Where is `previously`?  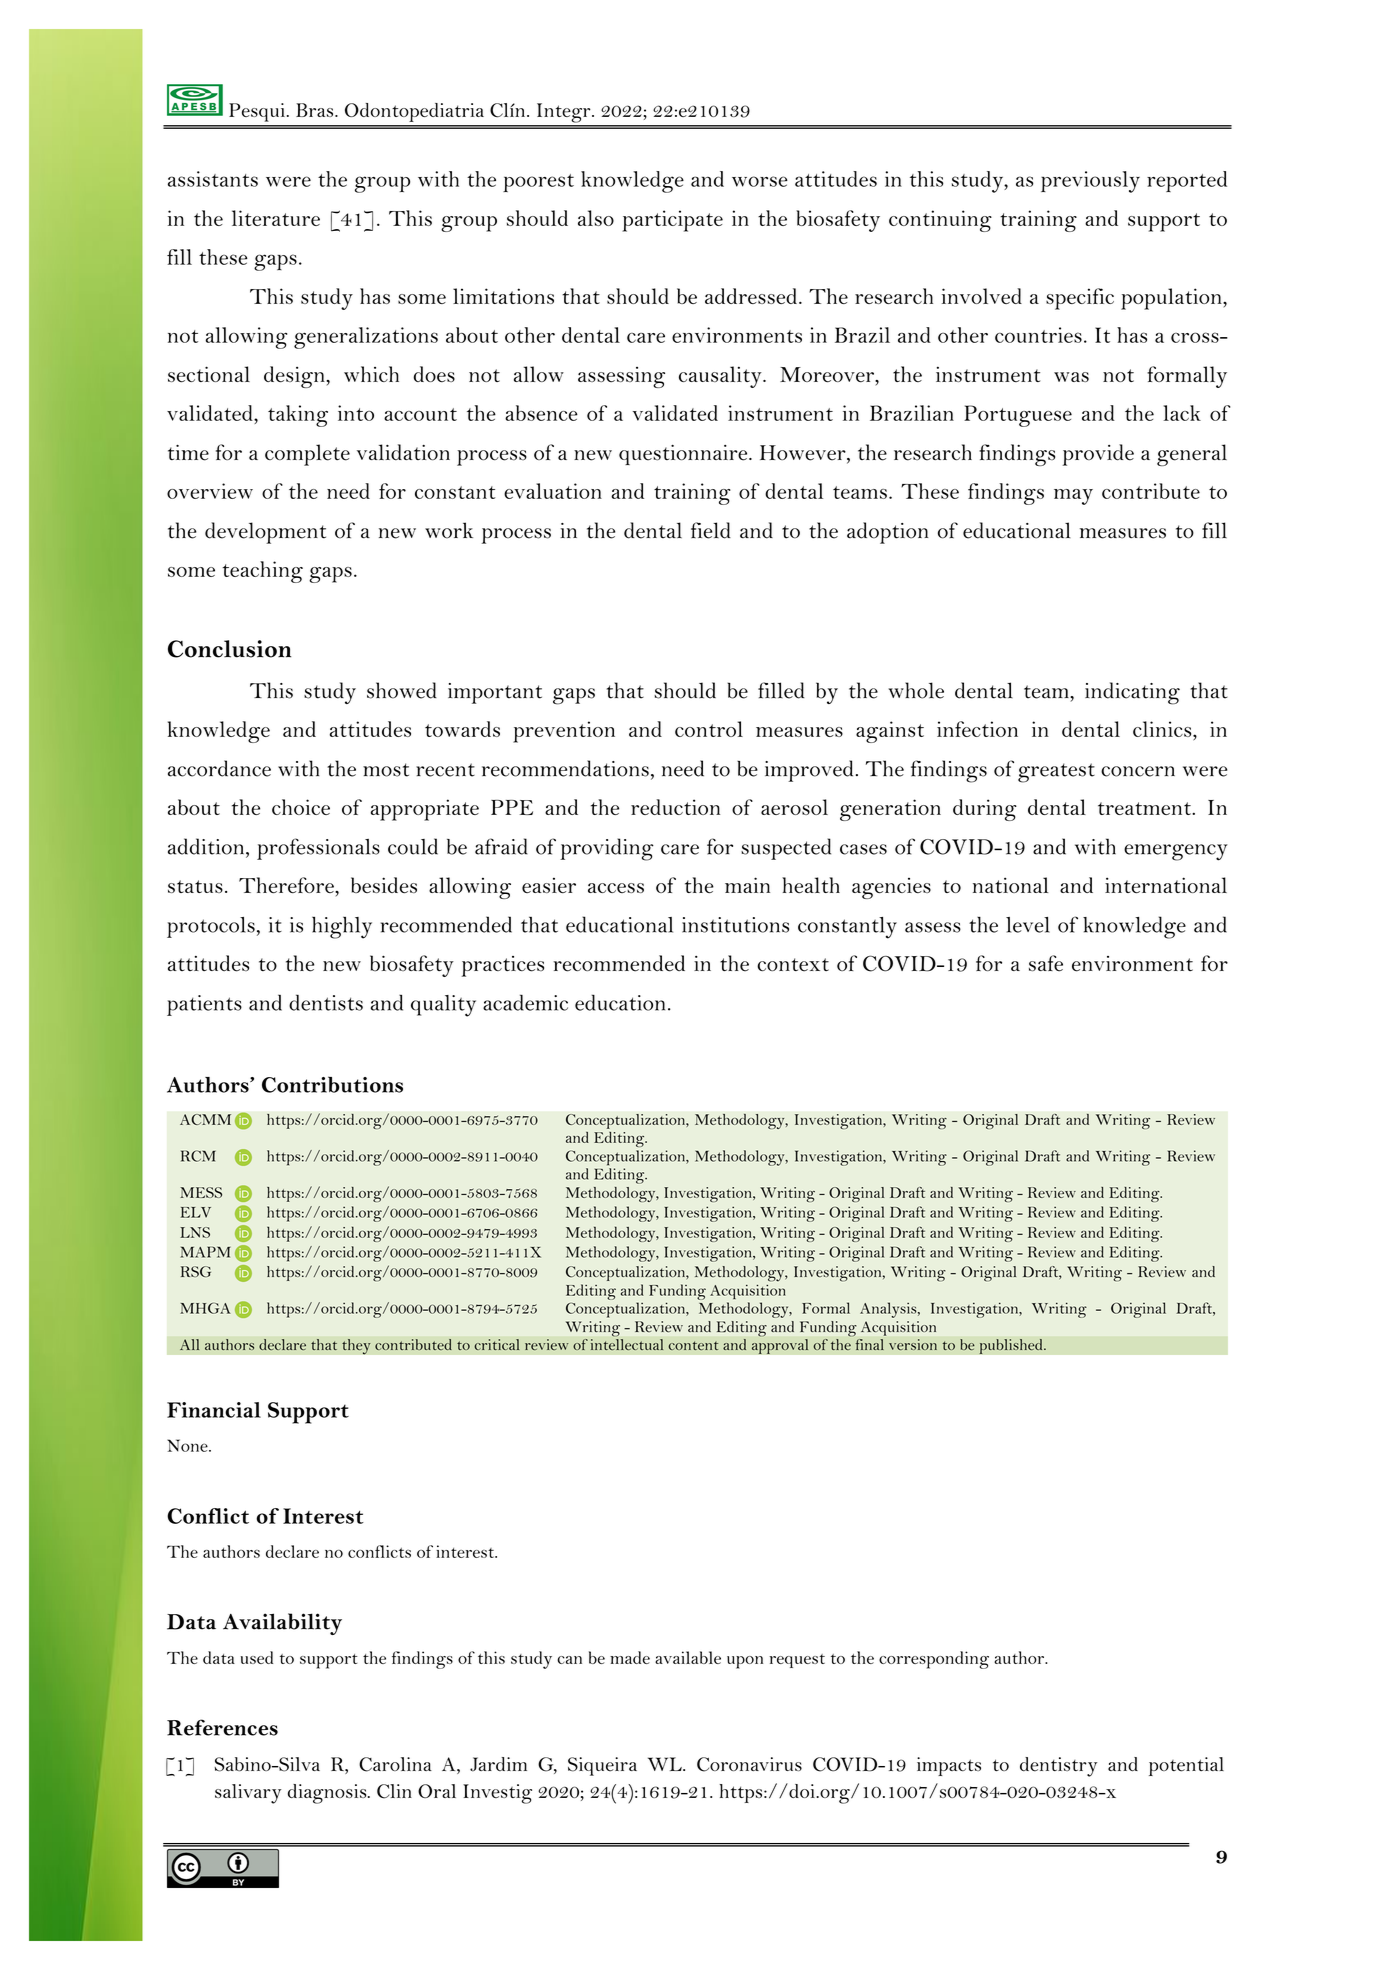
previously is located at coordinates (1090, 182).
